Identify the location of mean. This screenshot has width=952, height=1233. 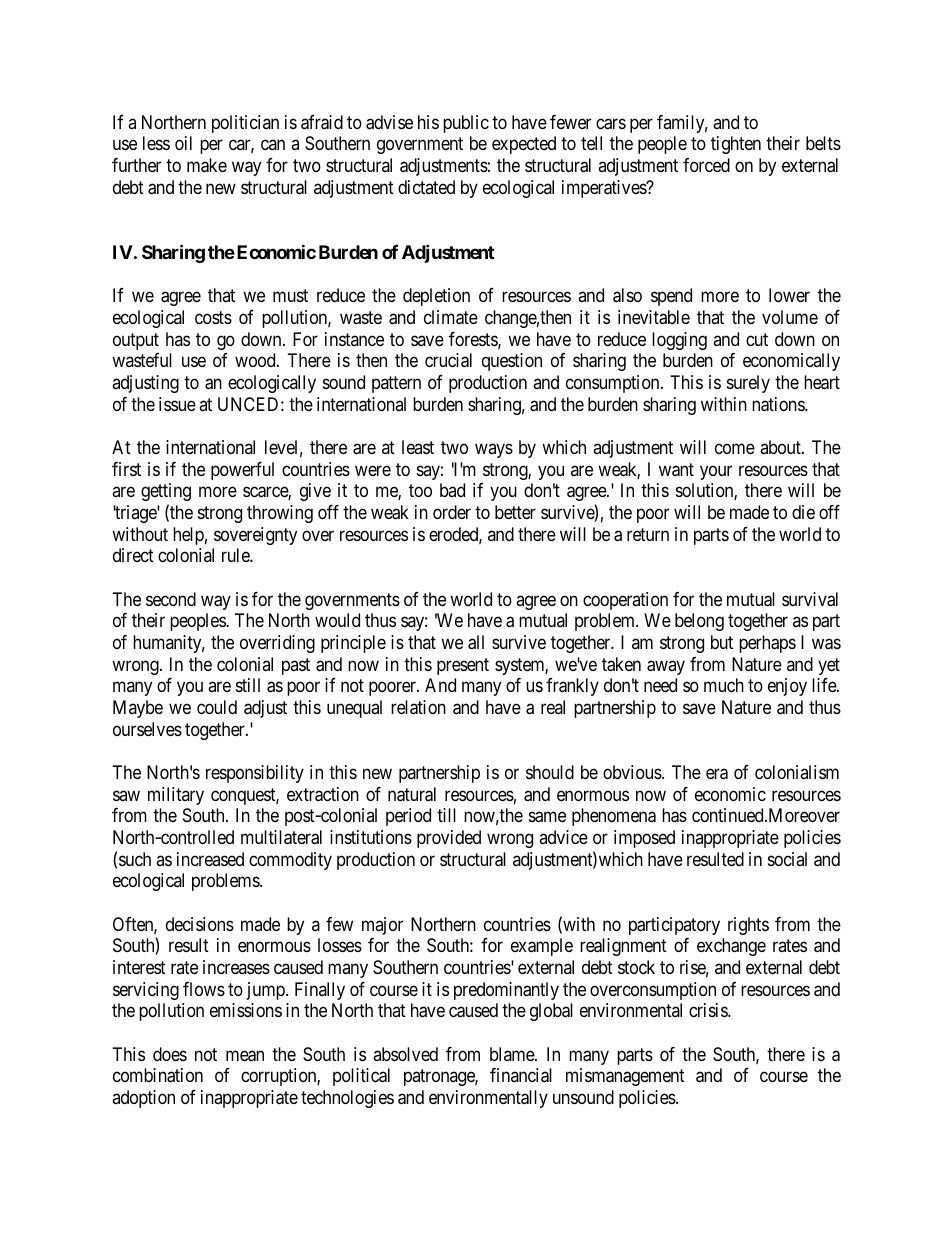
(245, 1056).
